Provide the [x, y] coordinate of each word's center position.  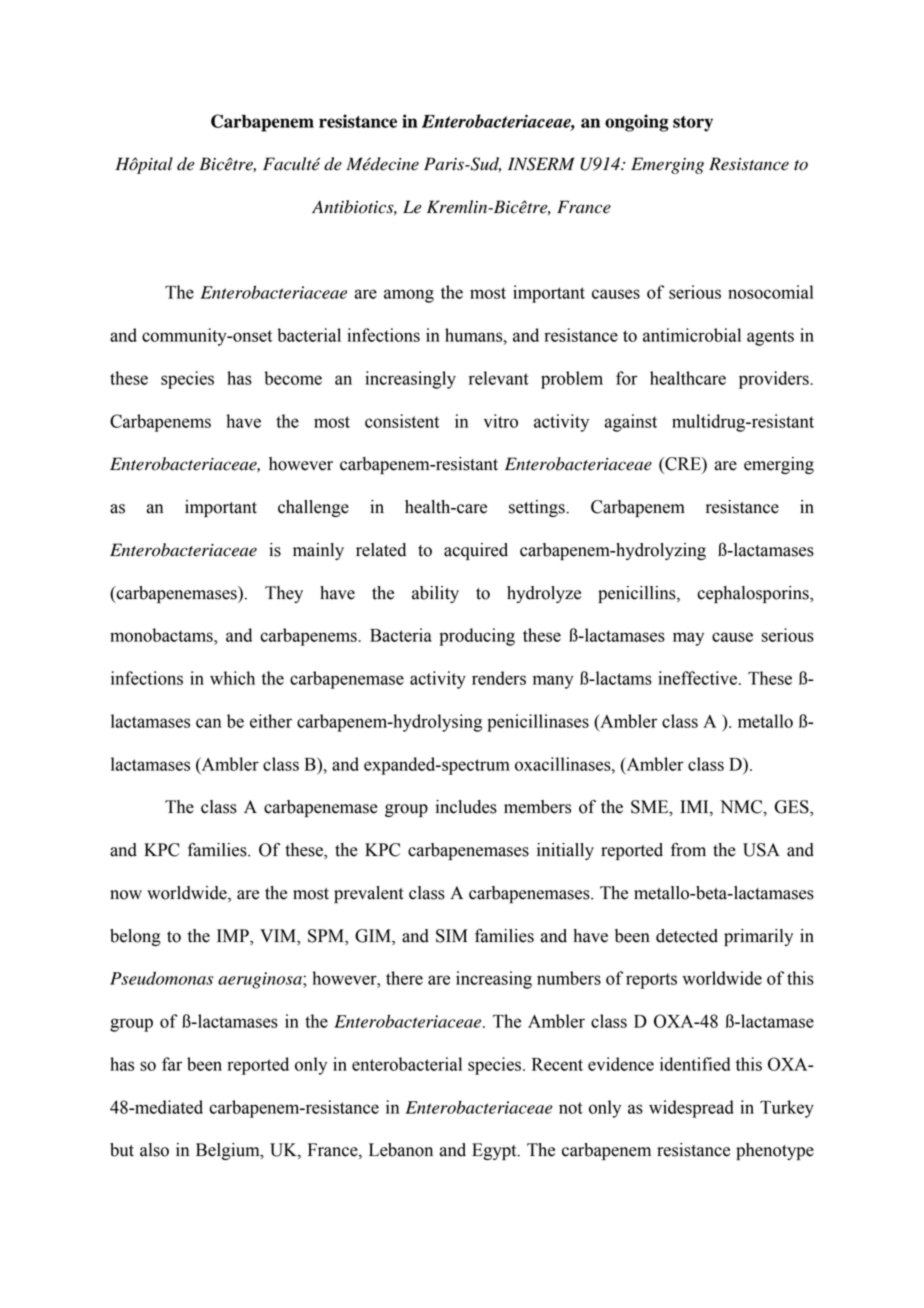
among [409, 296]
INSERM [541, 164]
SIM [451, 936]
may [688, 639]
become [293, 378]
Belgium [229, 1151]
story [693, 124]
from [688, 849]
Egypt [495, 1151]
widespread [691, 1109]
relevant [499, 378]
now [126, 895]
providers [775, 380]
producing [477, 637]
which [232, 678]
